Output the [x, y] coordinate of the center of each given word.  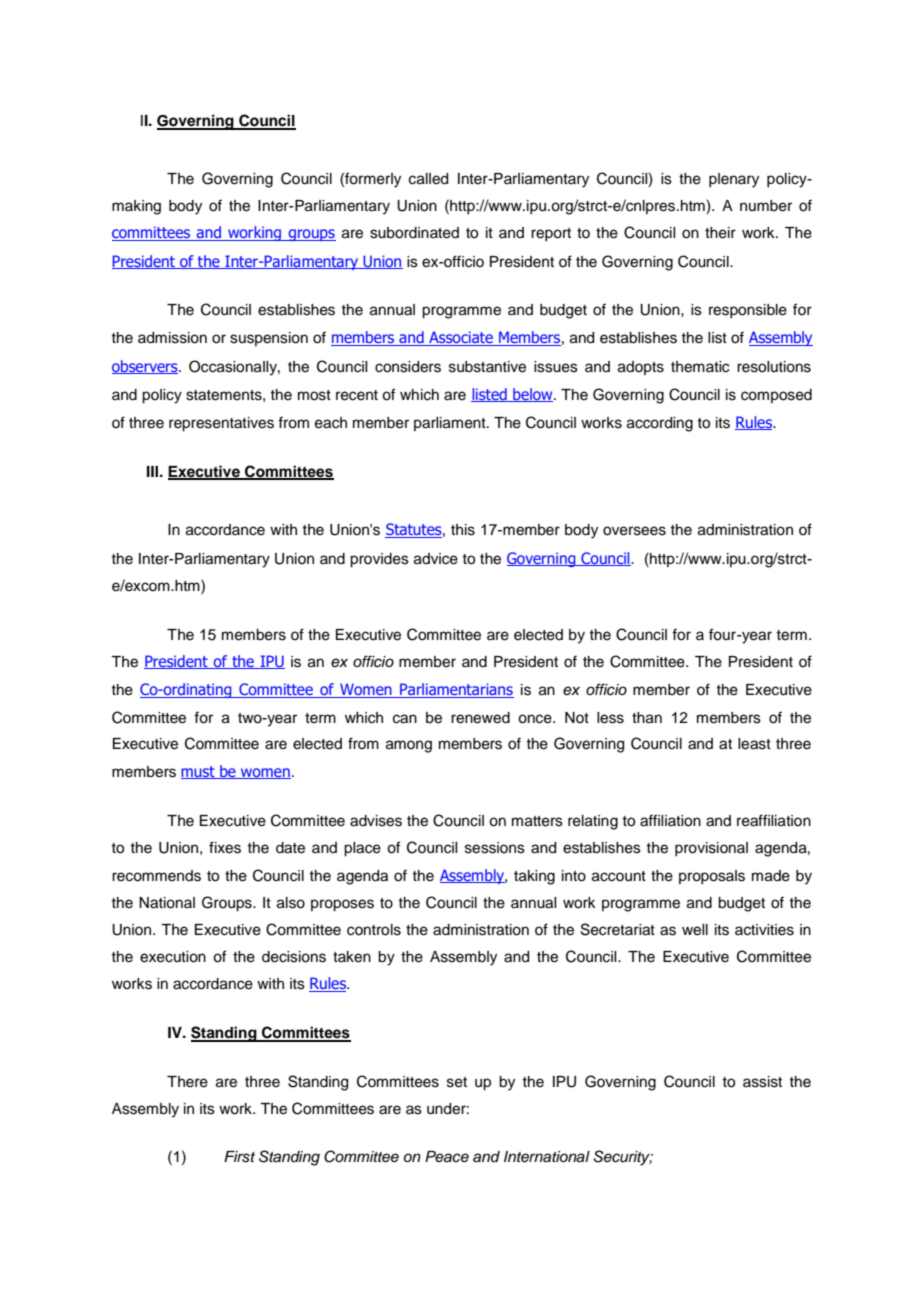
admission [172, 338]
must [199, 772]
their [720, 233]
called [428, 179]
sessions [495, 848]
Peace [447, 1157]
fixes [225, 847]
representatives [221, 424]
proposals [712, 877]
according [660, 424]
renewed [480, 718]
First [239, 1157]
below [533, 395]
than [647, 718]
